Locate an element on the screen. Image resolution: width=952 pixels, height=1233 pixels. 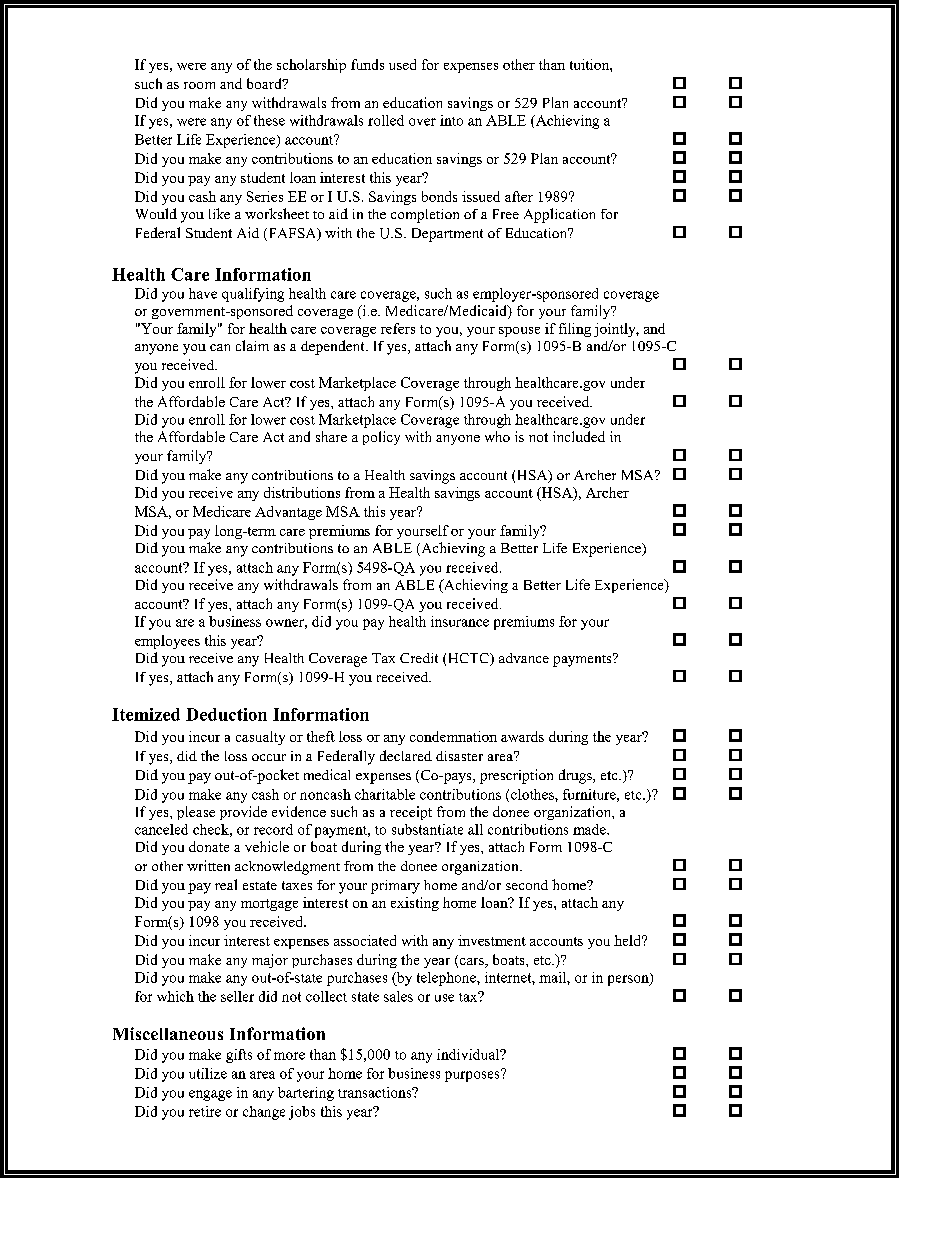
after is located at coordinates (519, 196).
